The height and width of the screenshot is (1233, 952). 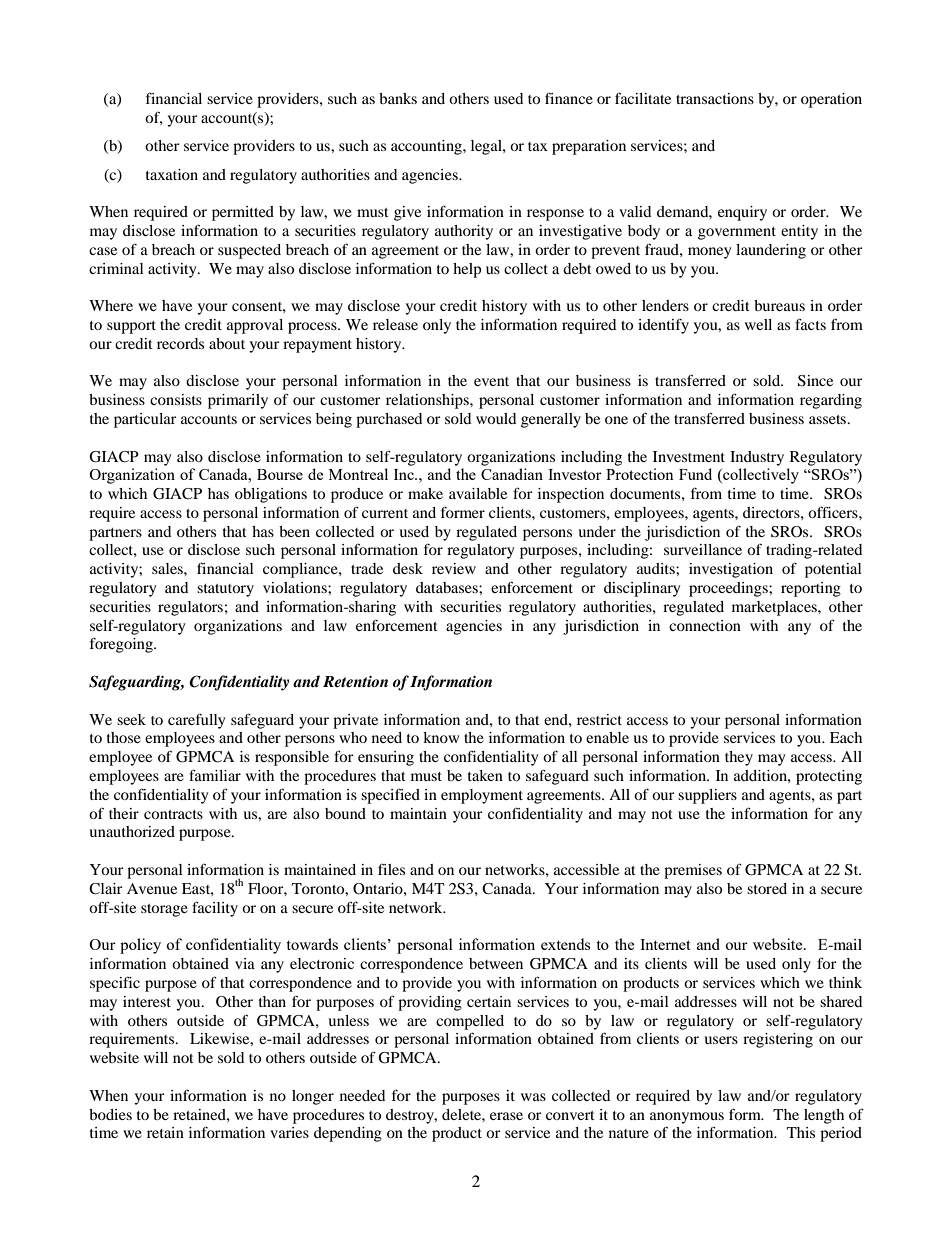 What do you see at coordinates (506, 1116) in the screenshot?
I see `erase` at bounding box center [506, 1116].
